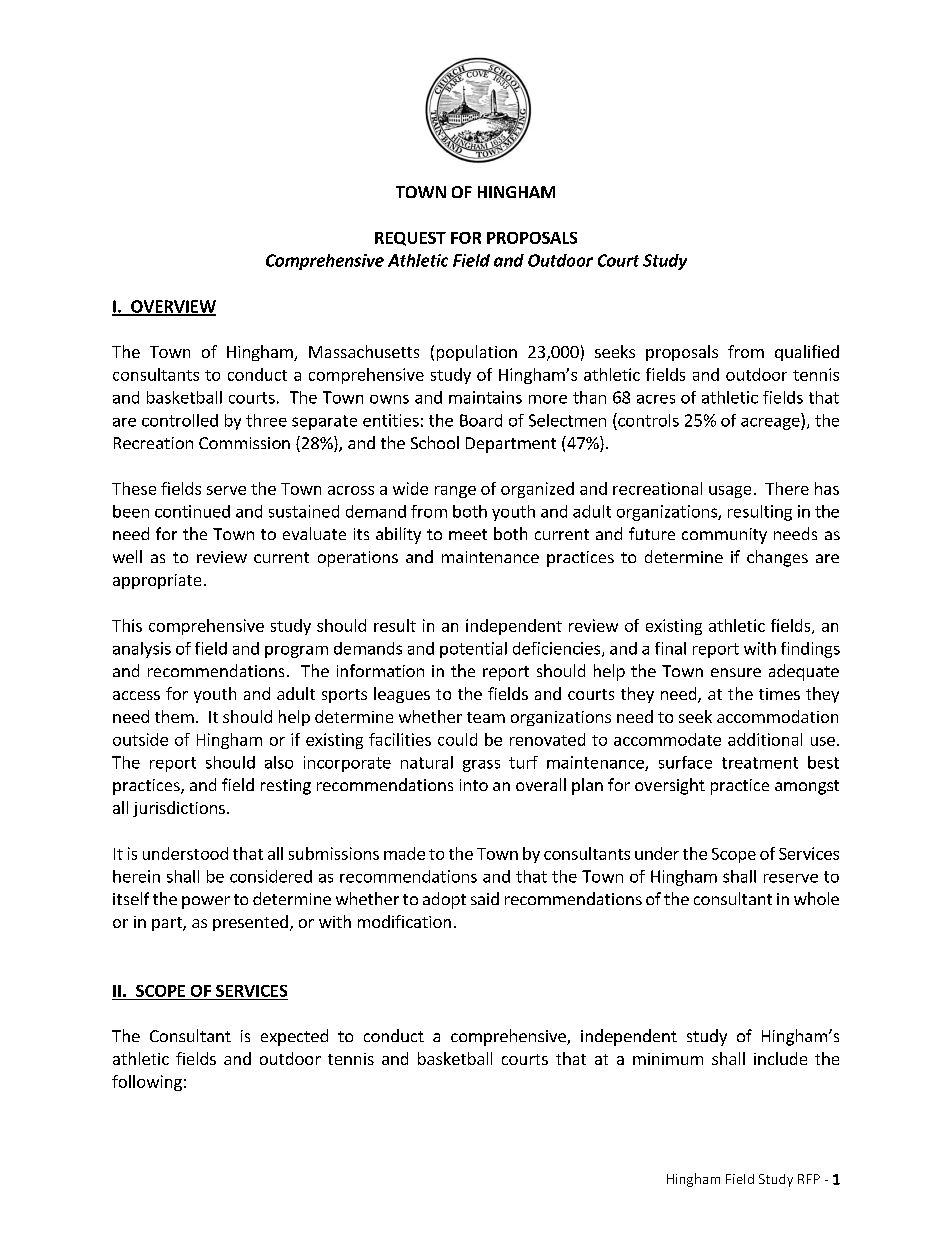 This screenshot has width=952, height=1233. I want to click on meet, so click(468, 534).
